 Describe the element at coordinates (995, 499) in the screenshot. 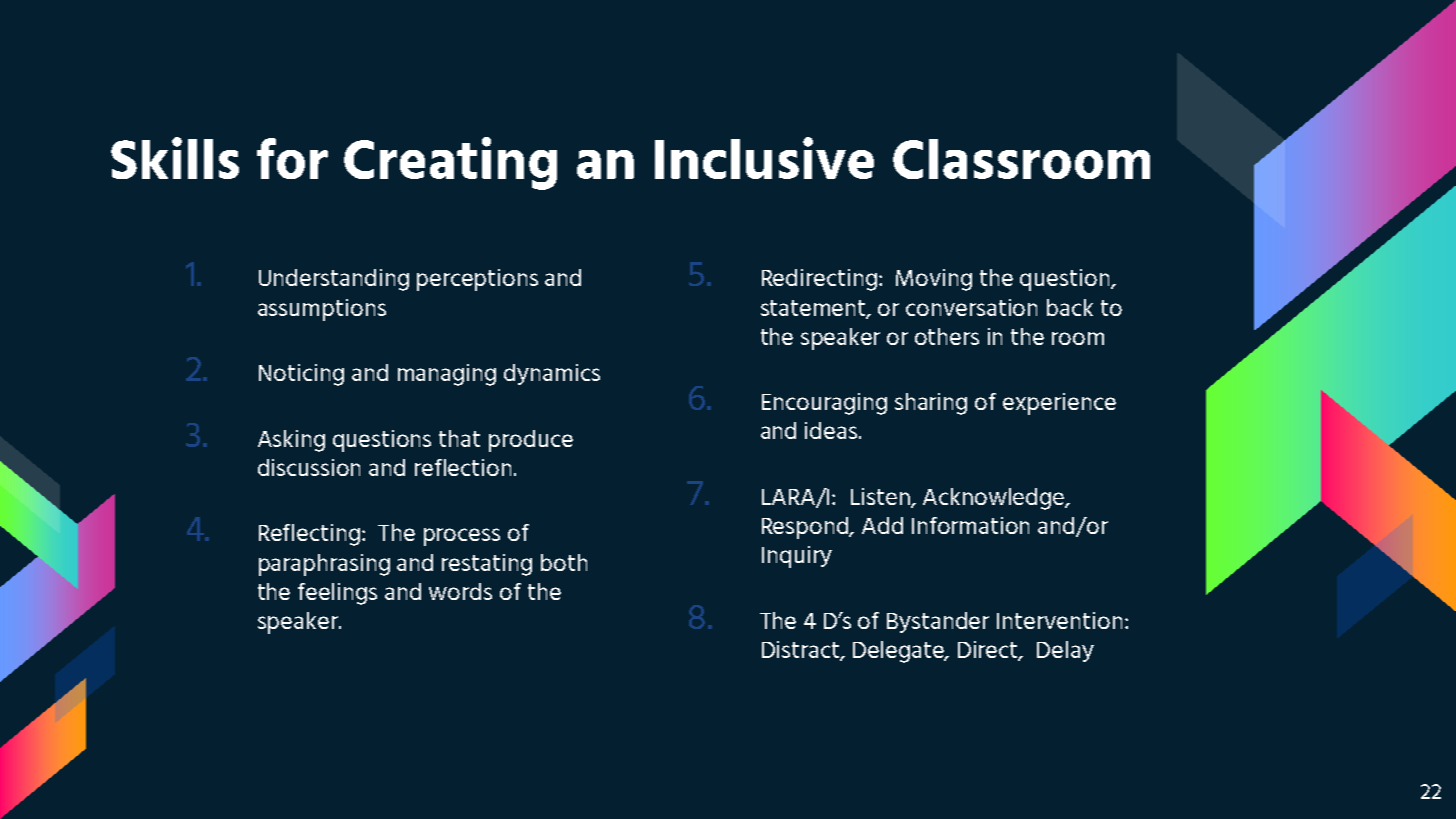

I see `Acknowledge` at that location.
